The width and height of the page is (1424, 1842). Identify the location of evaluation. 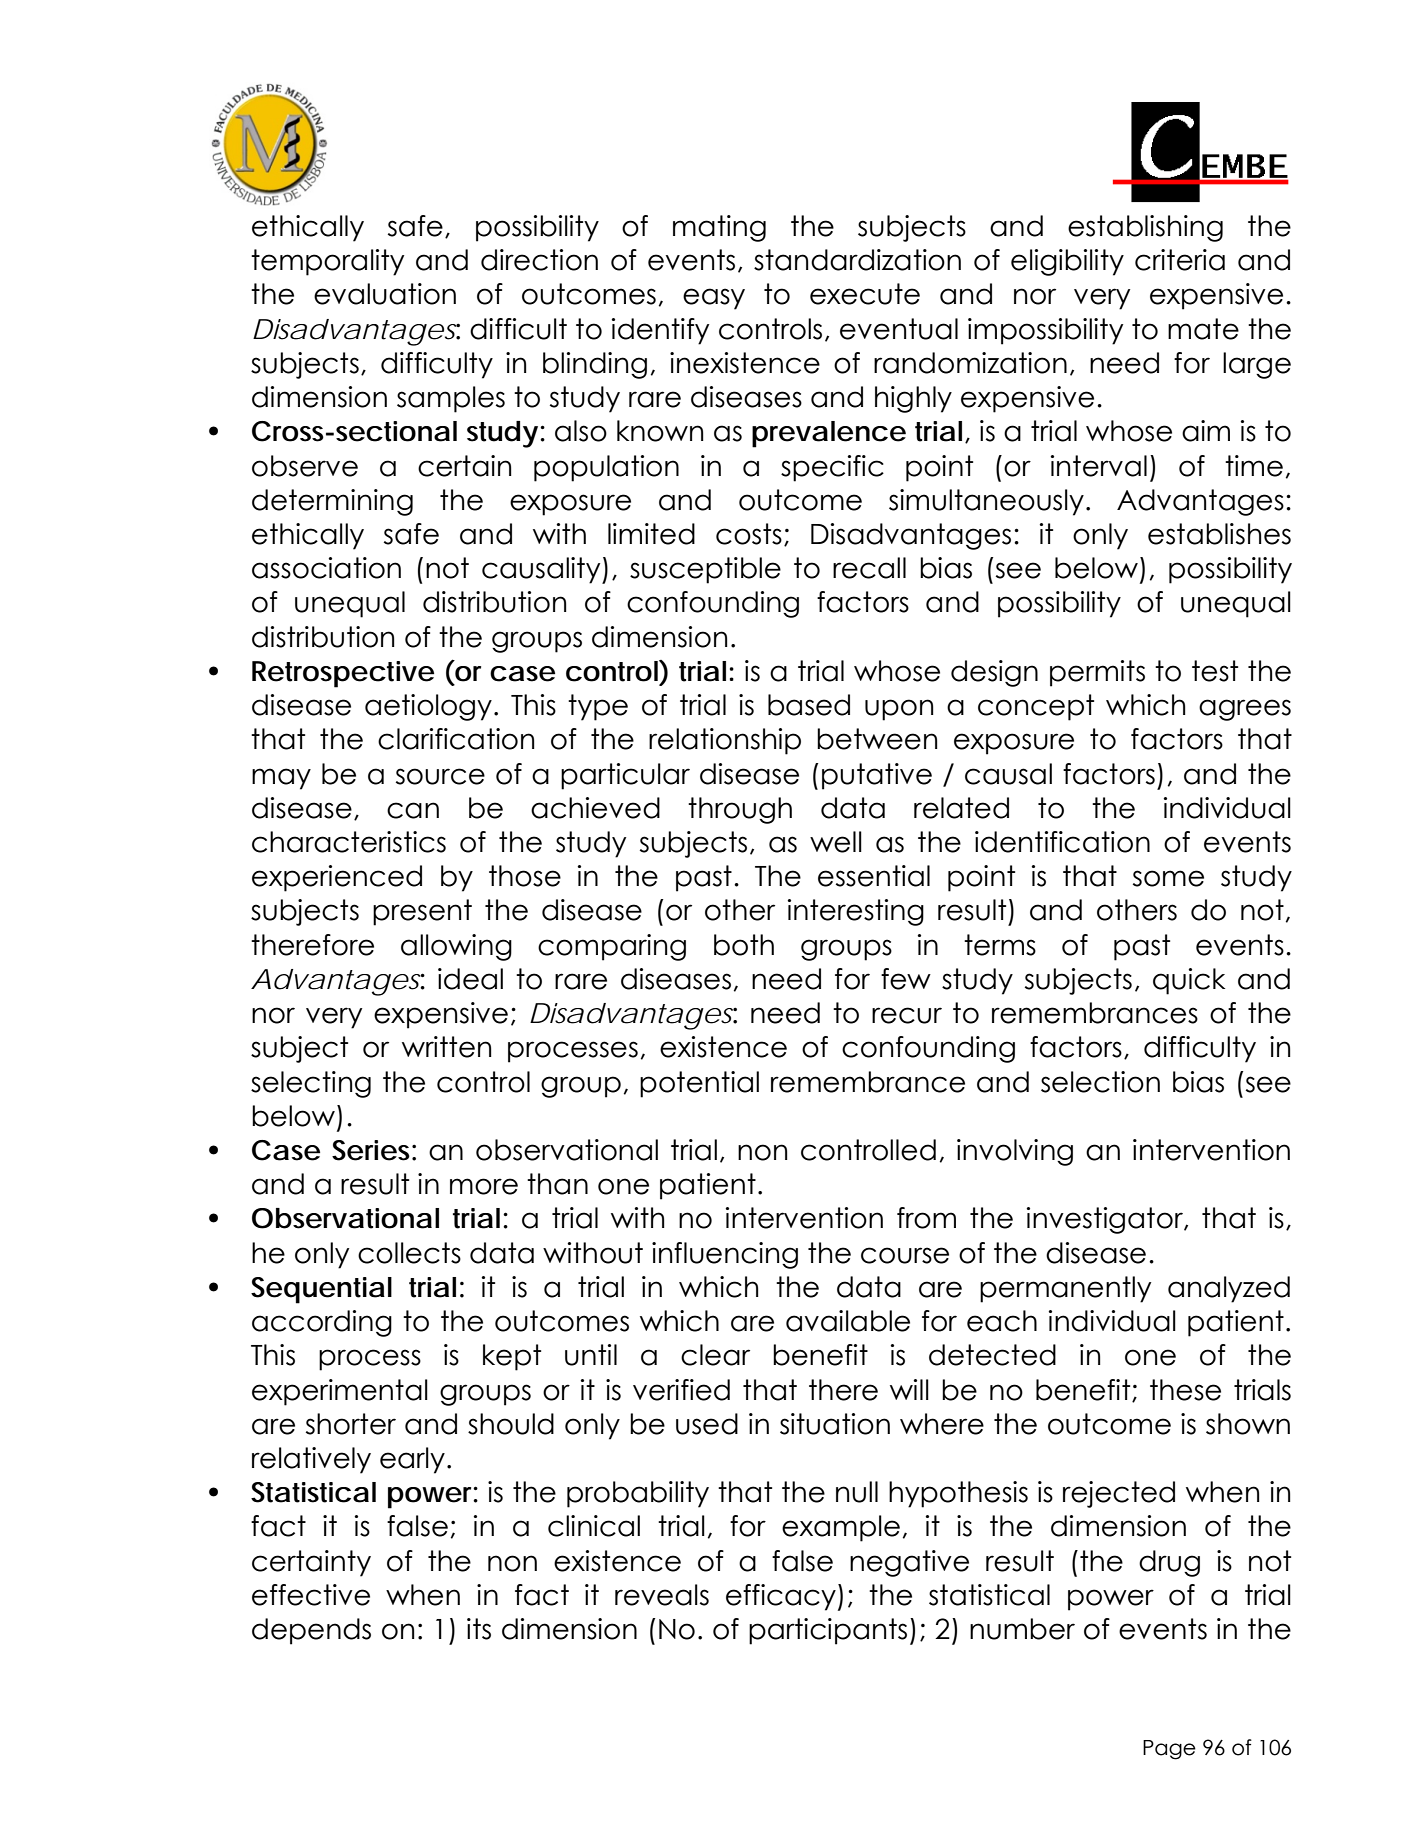
(385, 294).
